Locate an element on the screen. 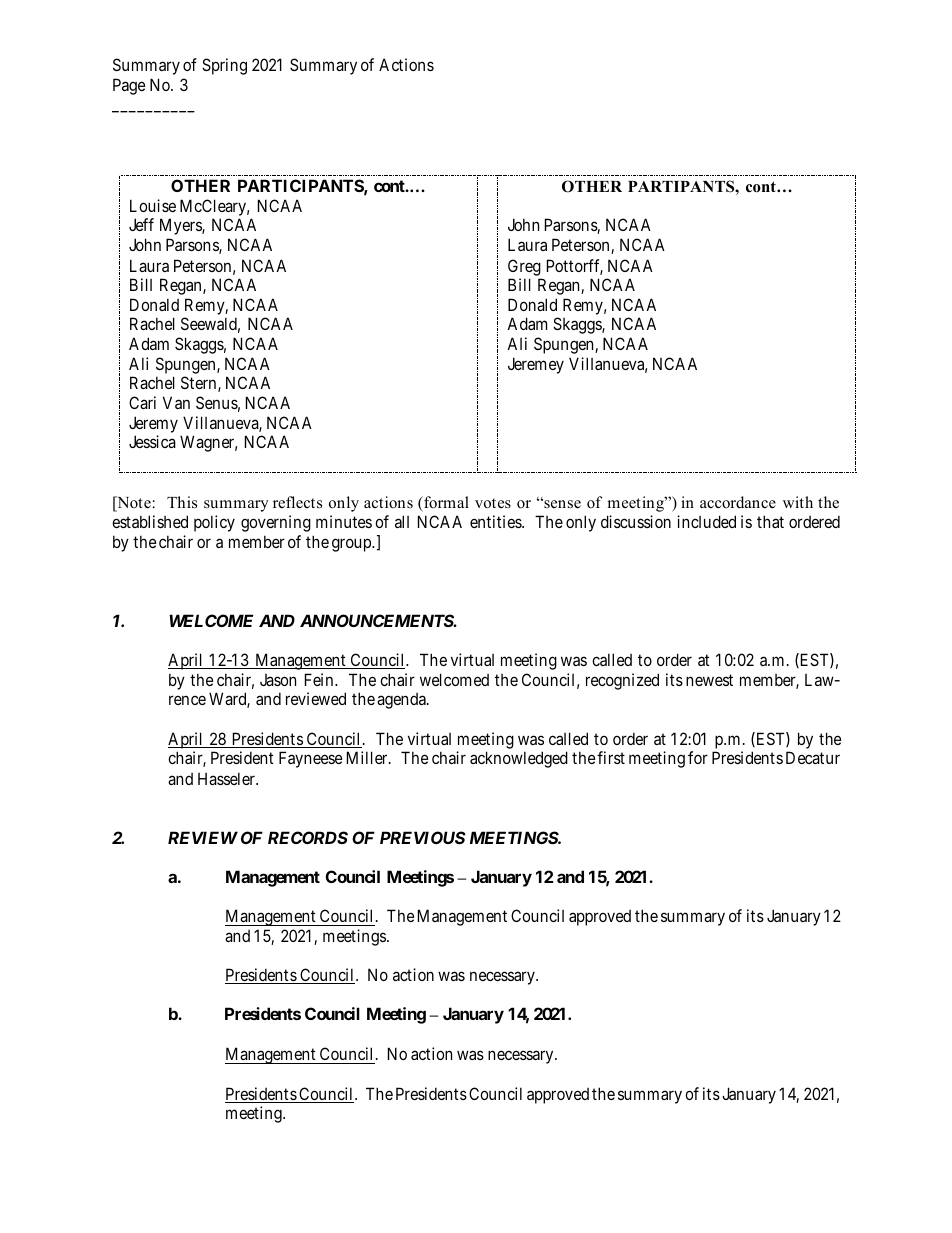 The image size is (952, 1233). Jessica is located at coordinates (152, 441).
